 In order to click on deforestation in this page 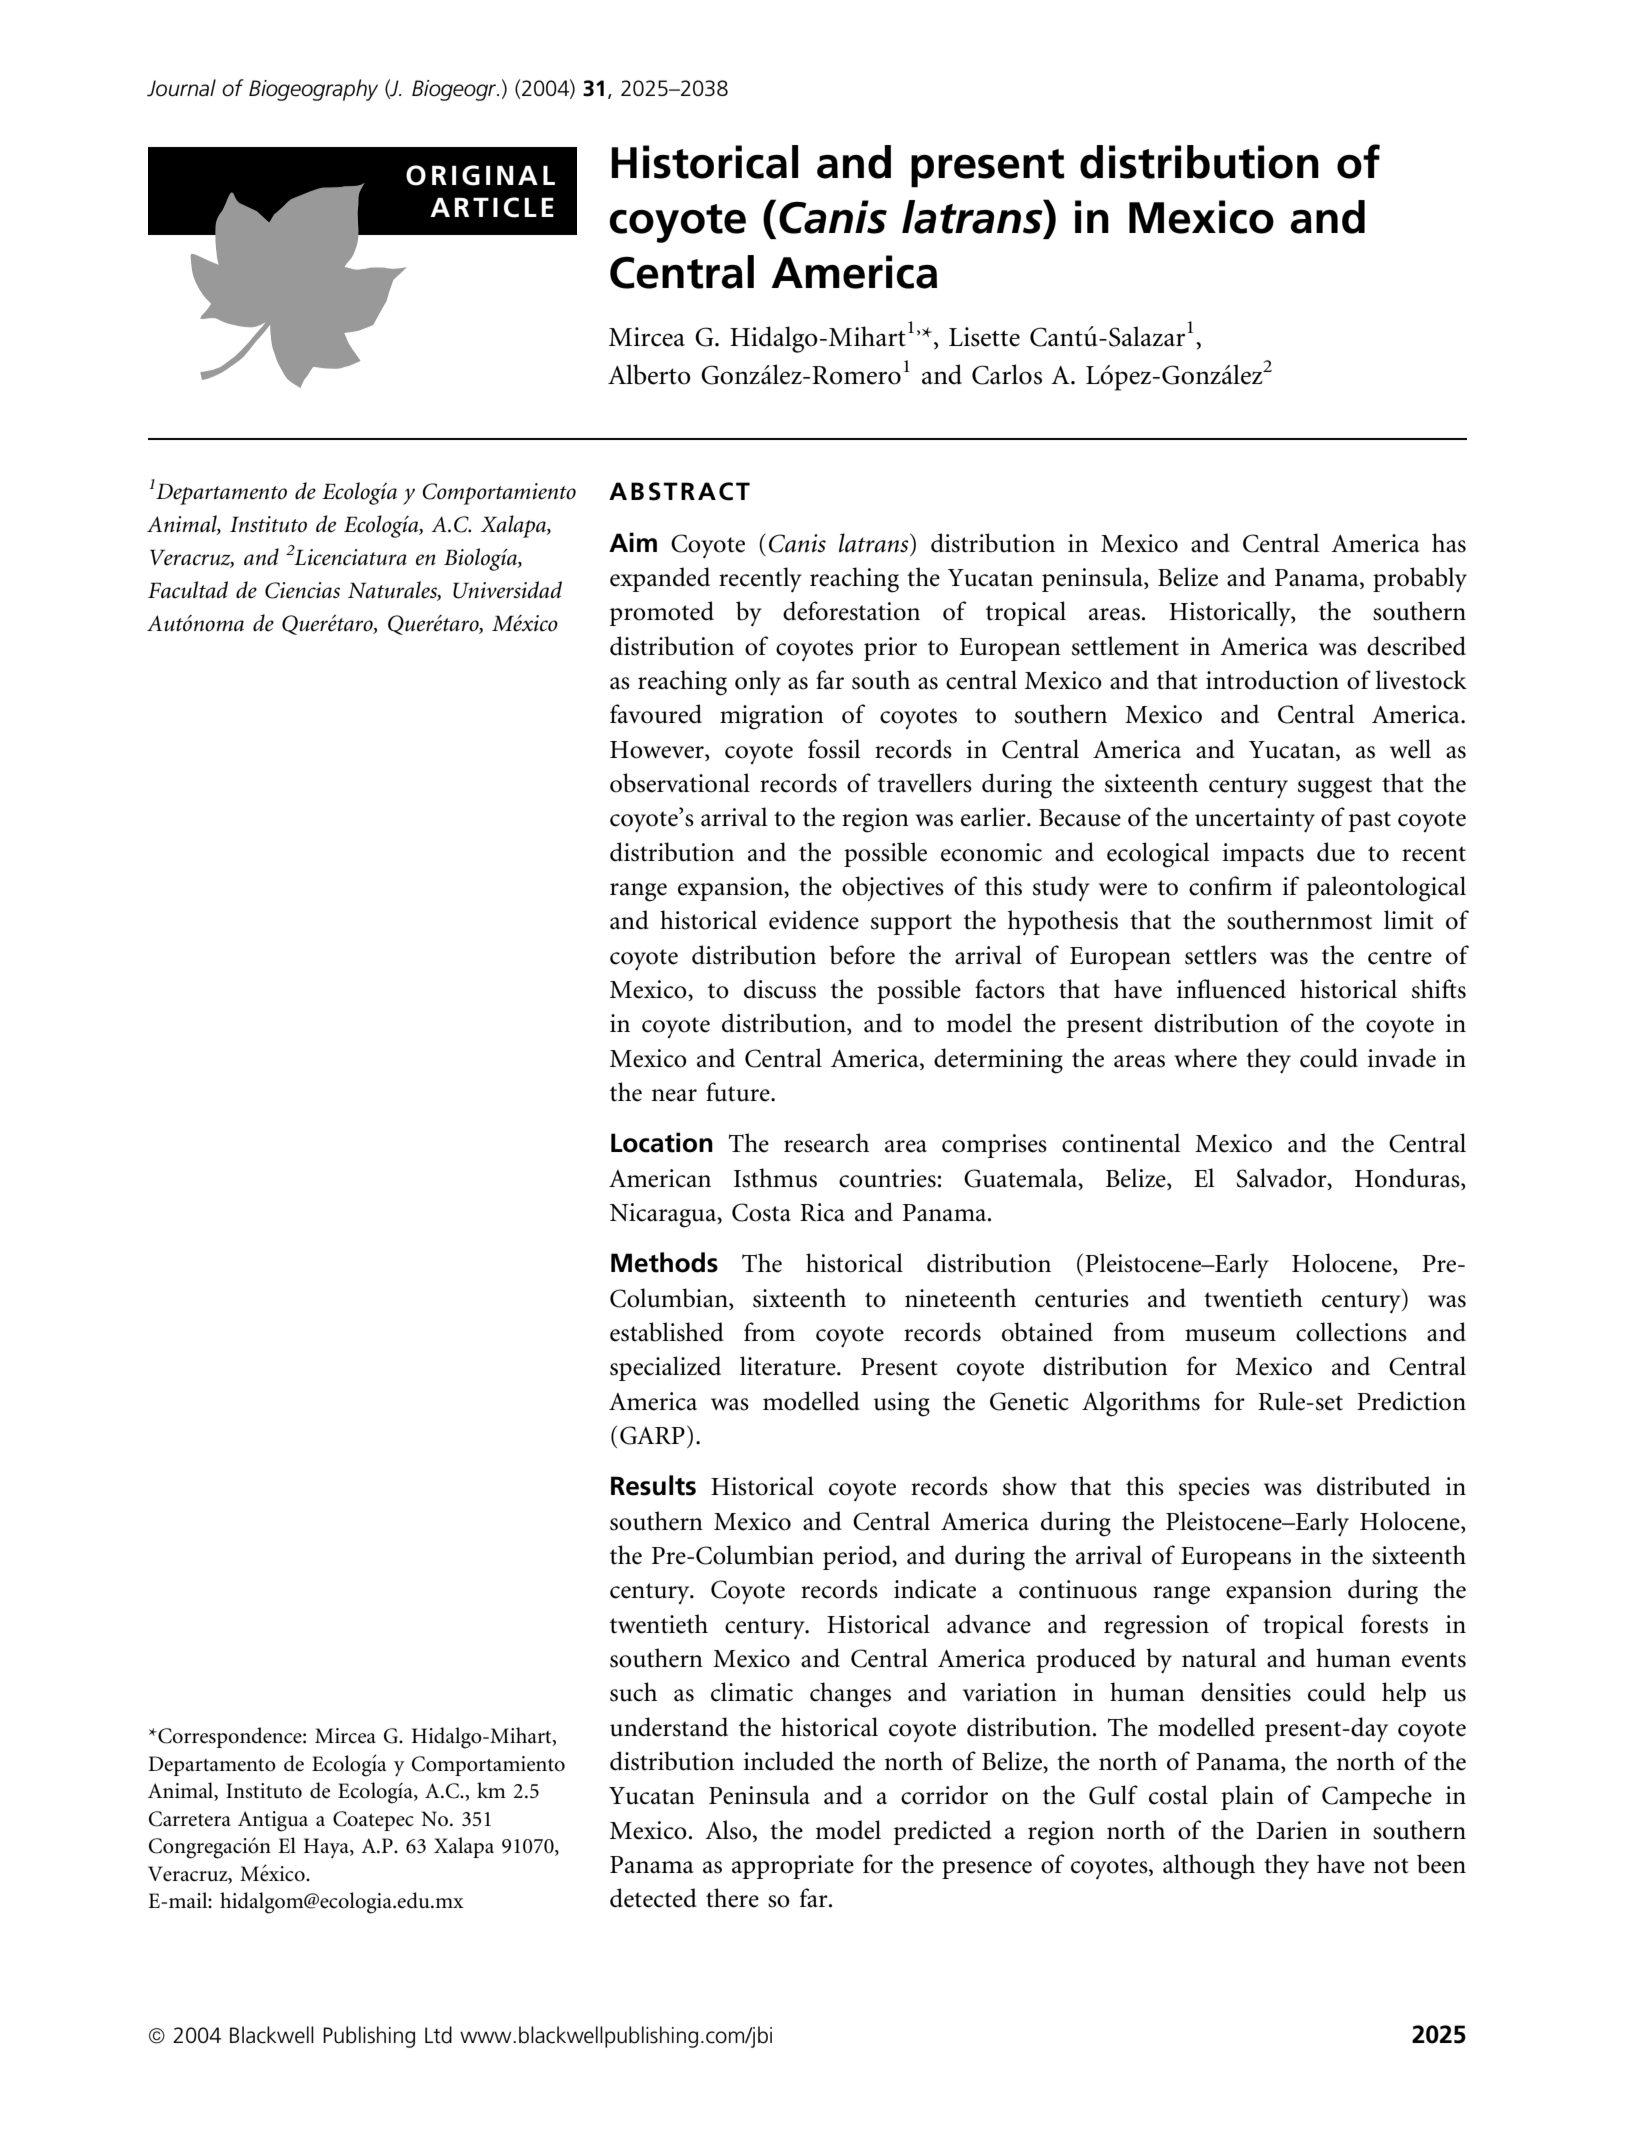, I will do `click(851, 611)`.
